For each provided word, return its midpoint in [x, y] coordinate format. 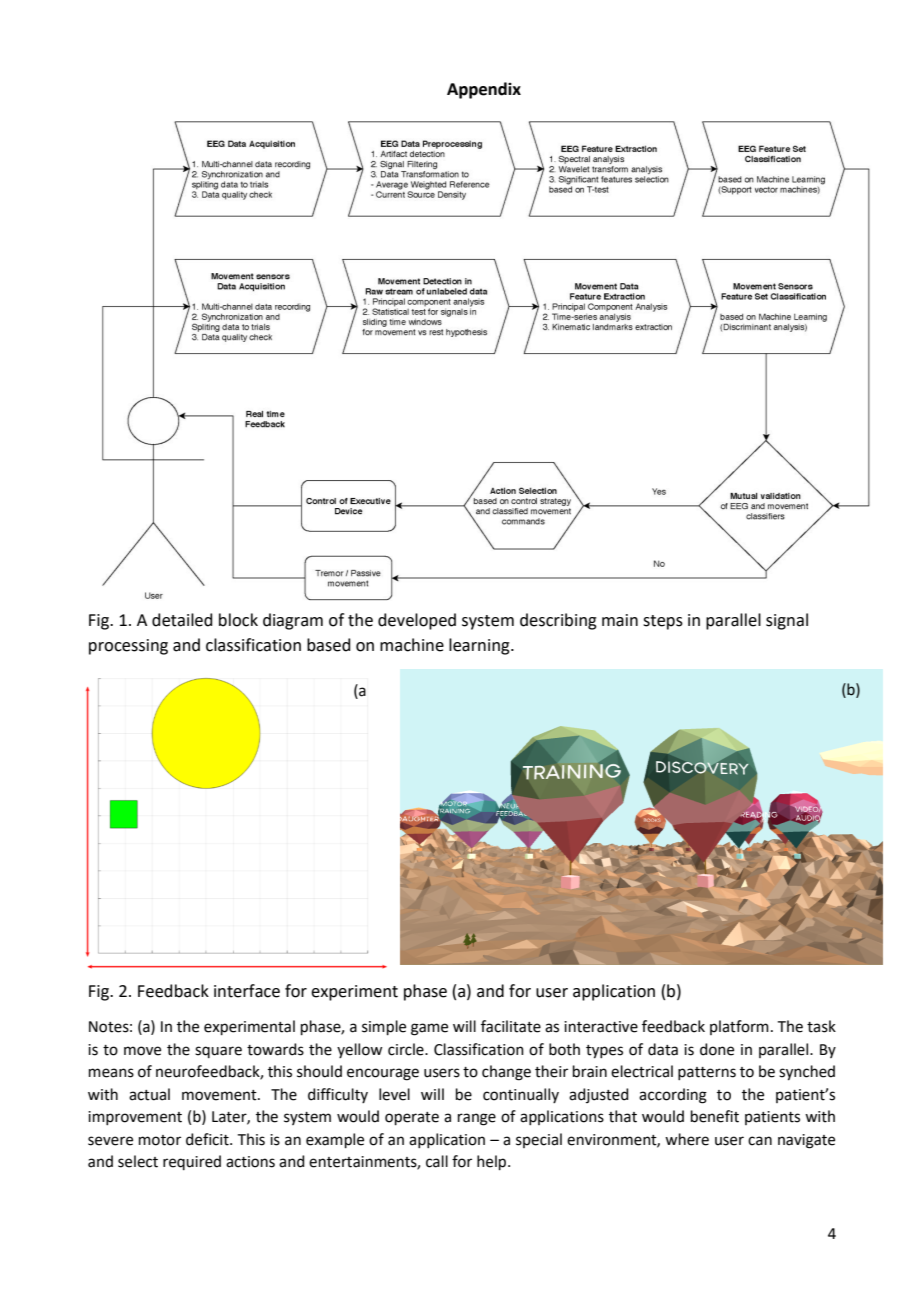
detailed [182, 620]
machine [412, 645]
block [238, 620]
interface [247, 991]
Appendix [484, 90]
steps [663, 622]
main [620, 620]
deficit [208, 1139]
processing [128, 647]
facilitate [511, 1026]
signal [787, 621]
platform [739, 1027]
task [821, 1026]
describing [558, 621]
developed [417, 621]
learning [480, 646]
